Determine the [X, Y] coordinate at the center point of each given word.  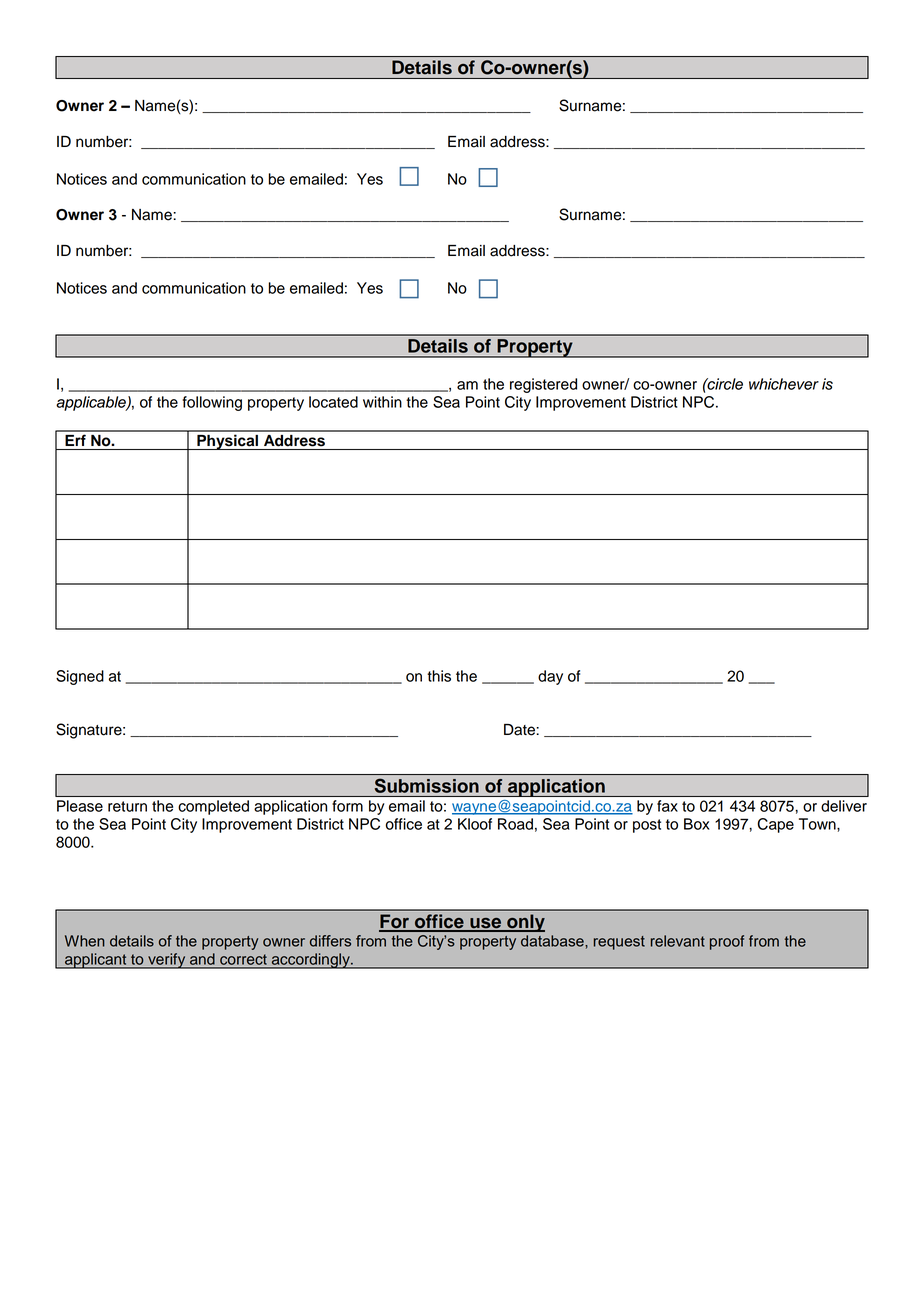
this [439, 676]
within [382, 402]
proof [727, 942]
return [127, 806]
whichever [784, 384]
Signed [80, 677]
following [212, 403]
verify [167, 961]
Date [520, 730]
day [550, 677]
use [485, 924]
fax [667, 806]
